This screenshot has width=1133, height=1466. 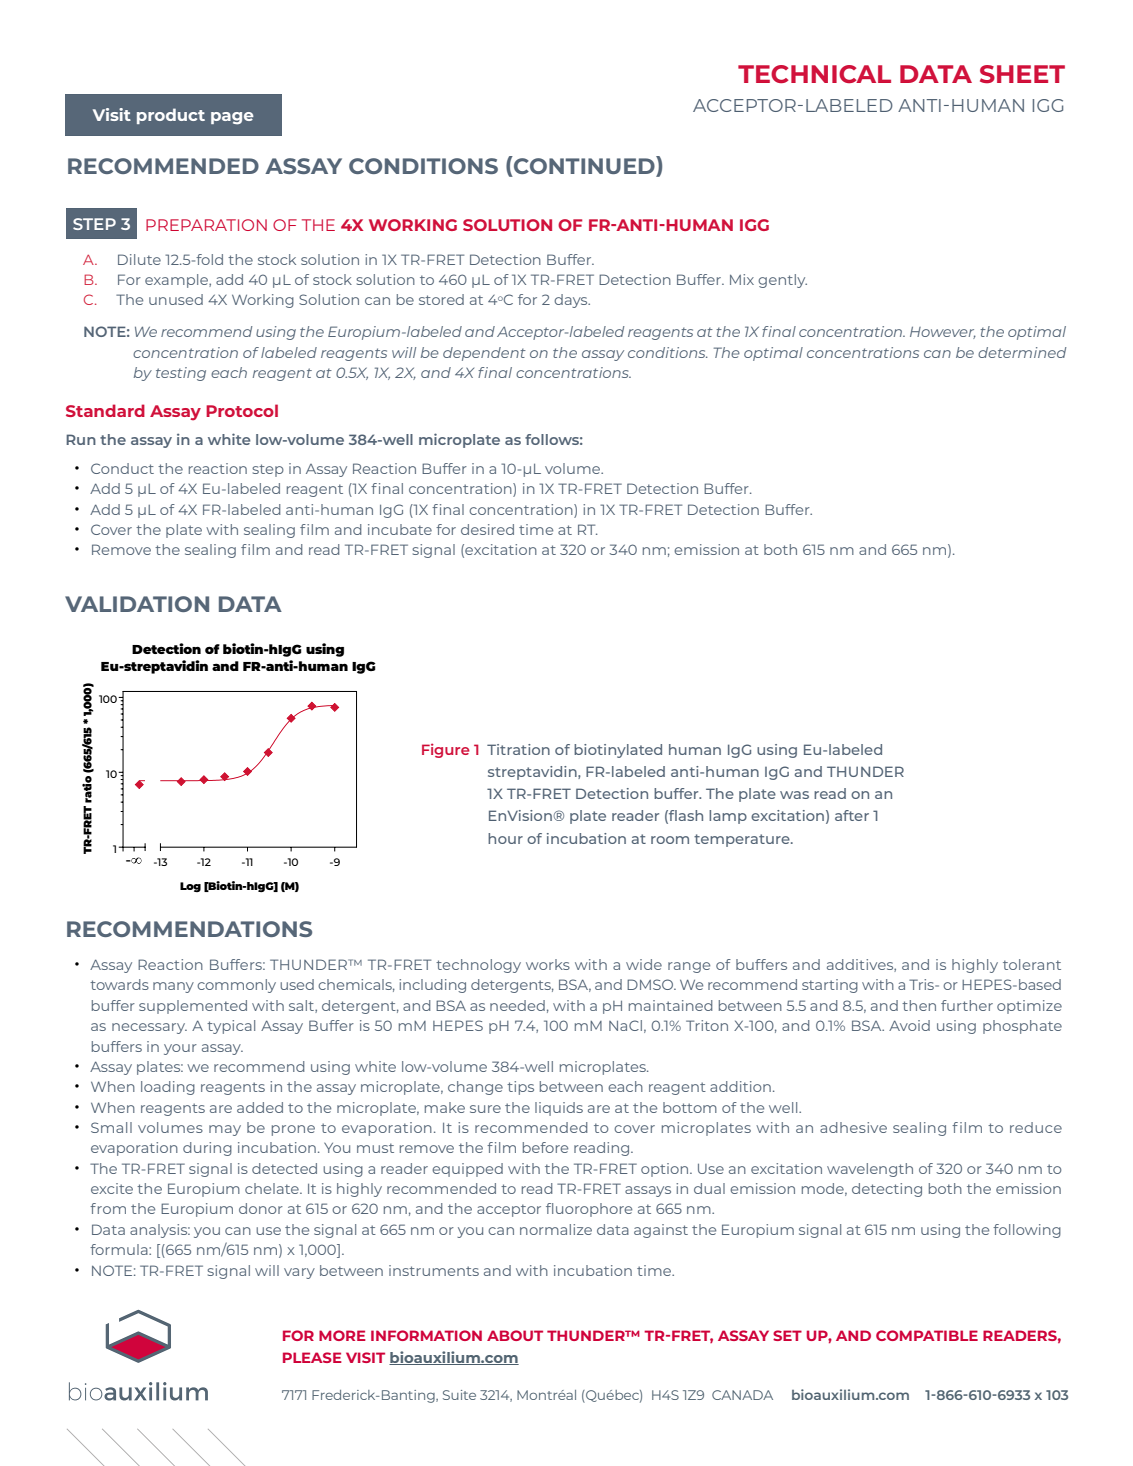 I want to click on SHEET, so click(x=1022, y=74).
